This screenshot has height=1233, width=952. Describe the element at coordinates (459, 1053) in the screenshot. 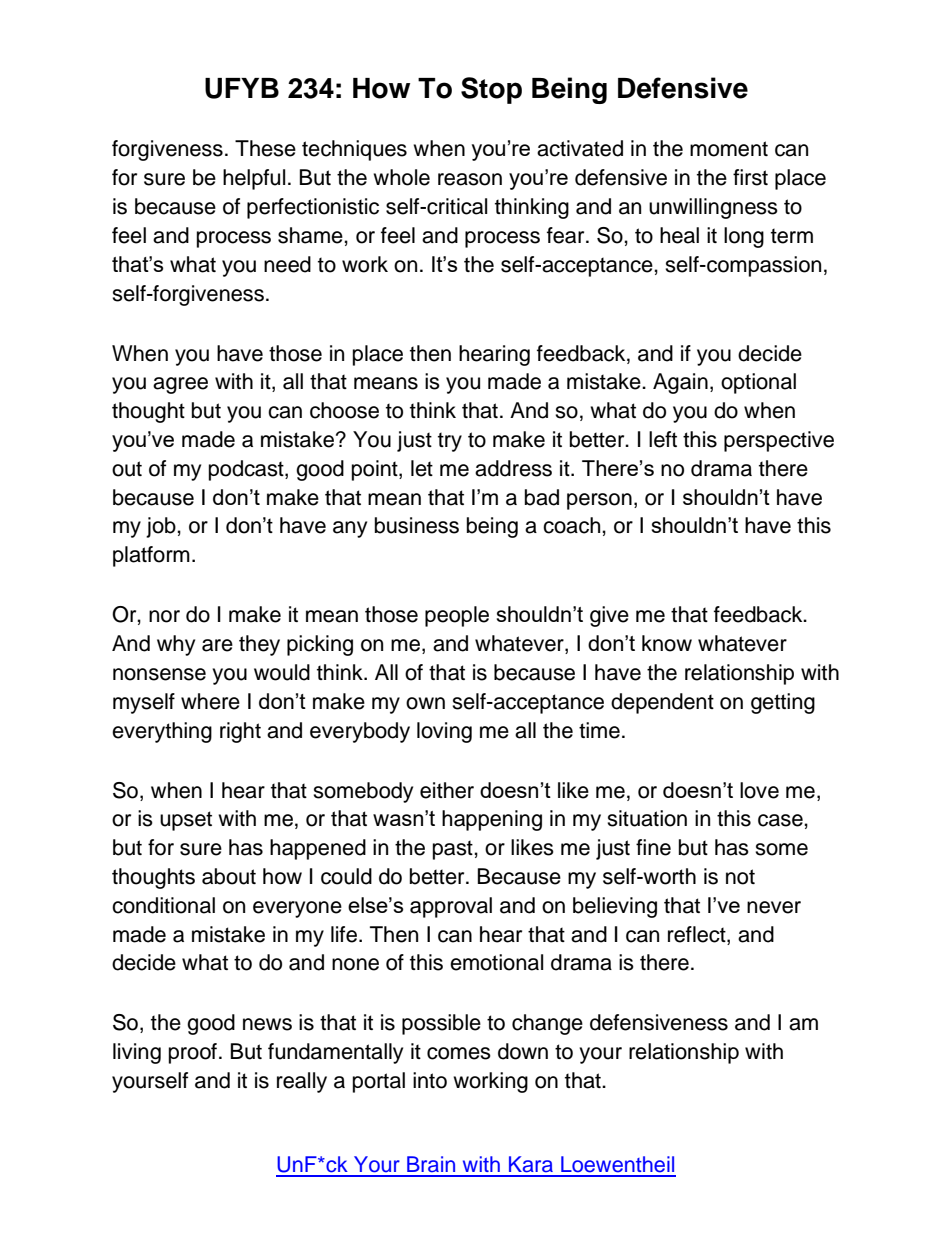

I see `comes` at that location.
